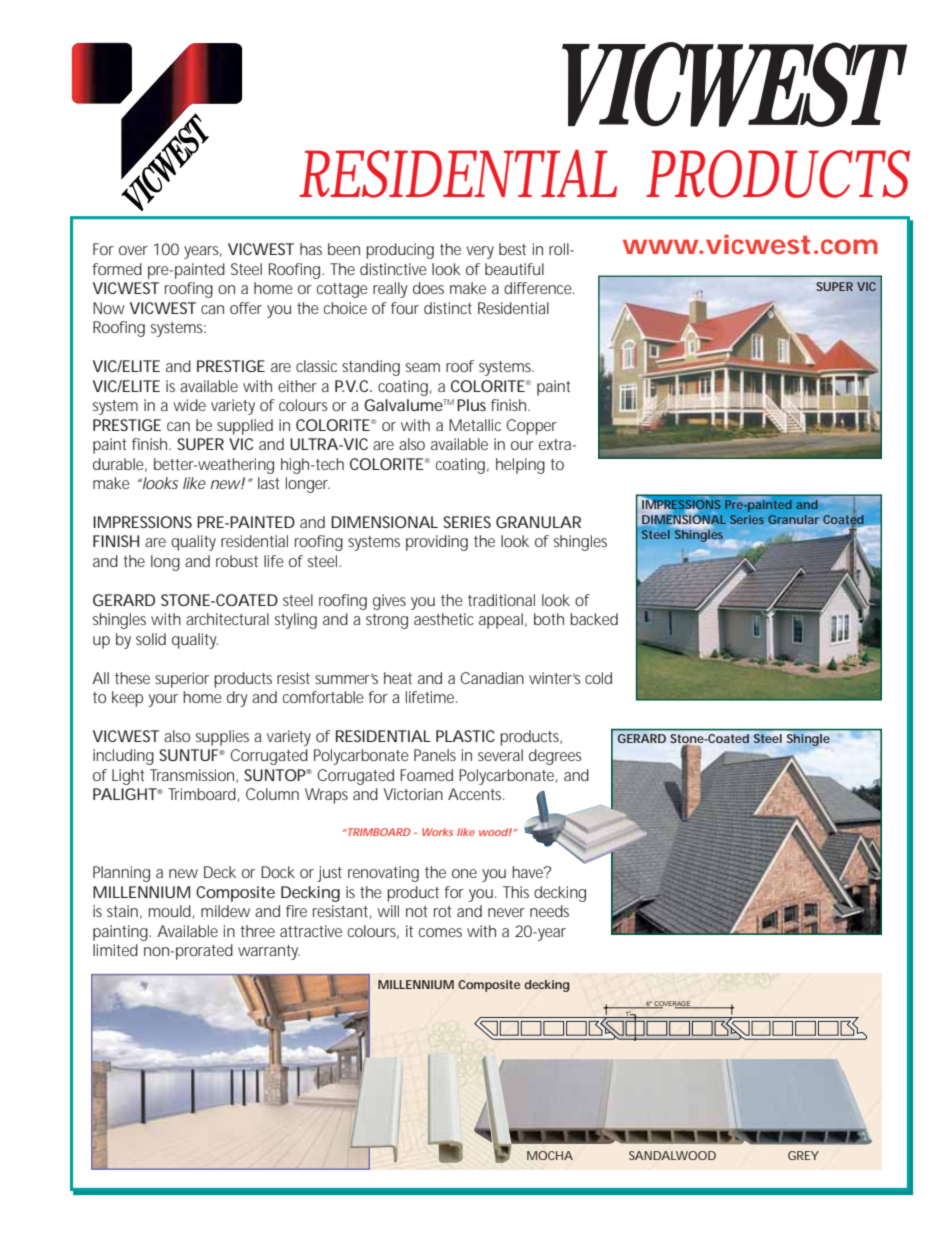 The image size is (952, 1233). Describe the element at coordinates (539, 288) in the screenshot. I see `difference` at that location.
